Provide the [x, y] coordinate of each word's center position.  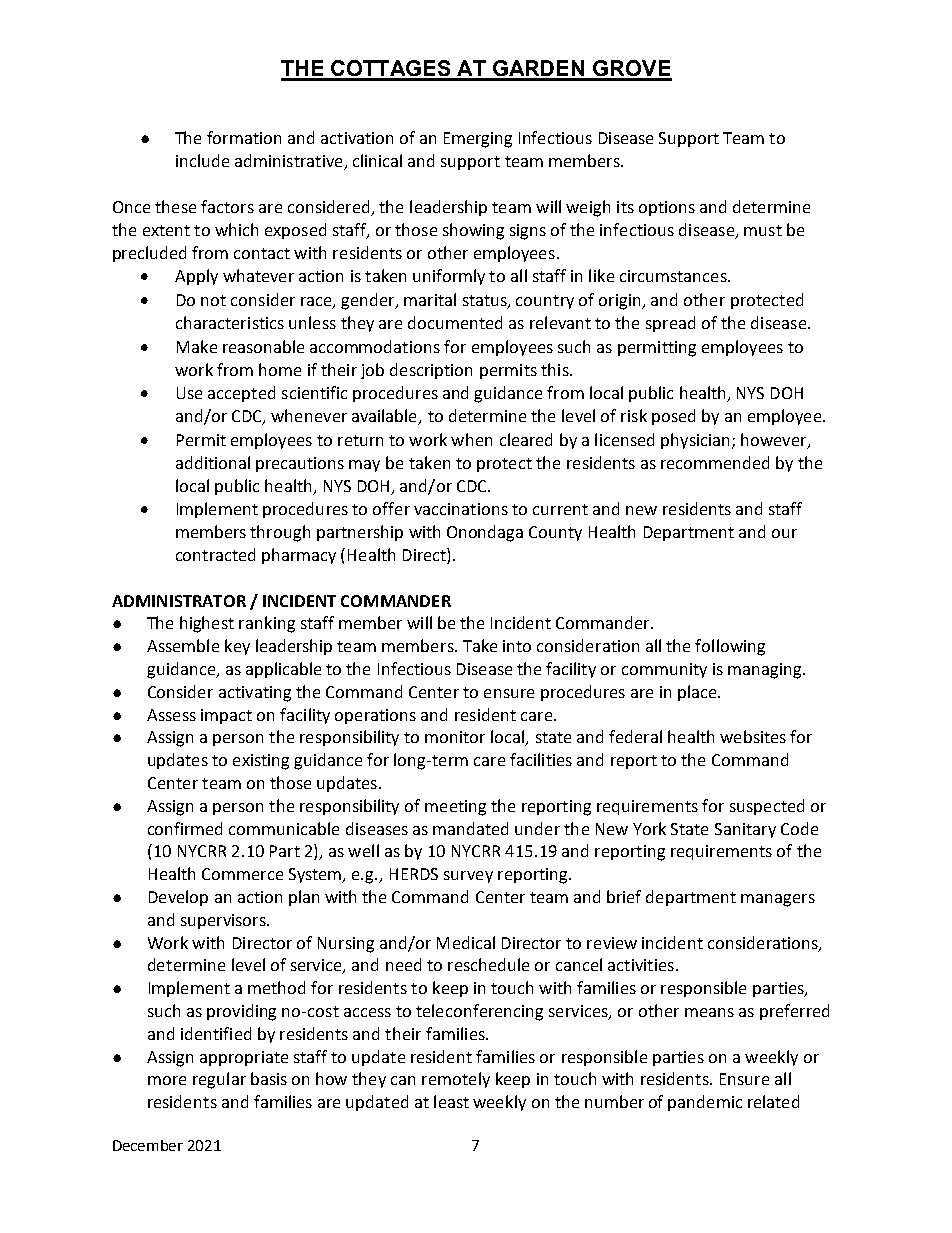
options [667, 208]
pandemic [705, 1103]
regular [219, 1080]
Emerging [478, 140]
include [202, 160]
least [451, 1101]
